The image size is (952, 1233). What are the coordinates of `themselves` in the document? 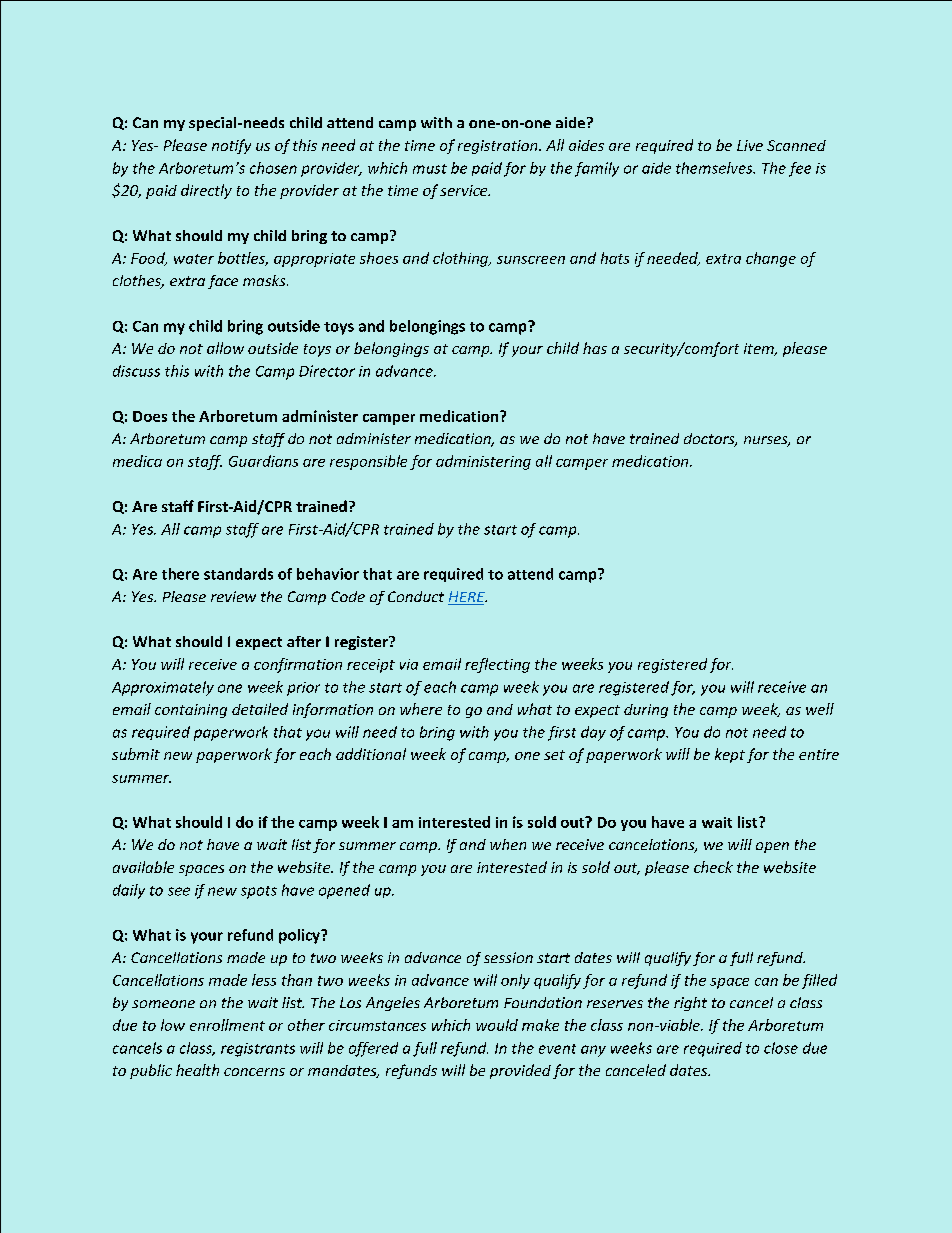 It's located at (715, 168).
